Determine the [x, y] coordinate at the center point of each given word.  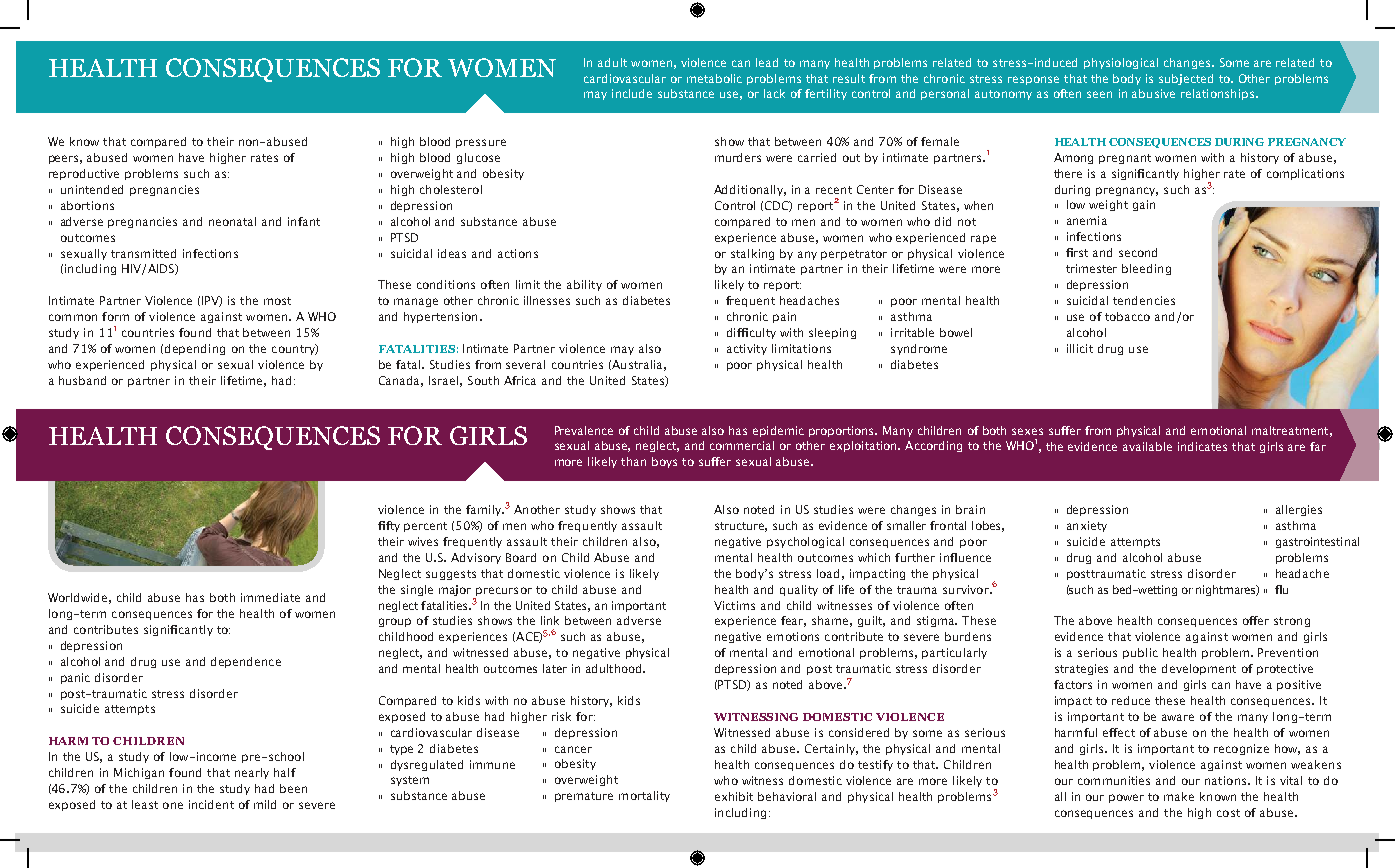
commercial [742, 445]
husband [82, 380]
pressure [481, 143]
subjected [1186, 79]
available [1147, 446]
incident [211, 804]
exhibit [734, 796]
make [1179, 796]
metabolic [714, 78]
